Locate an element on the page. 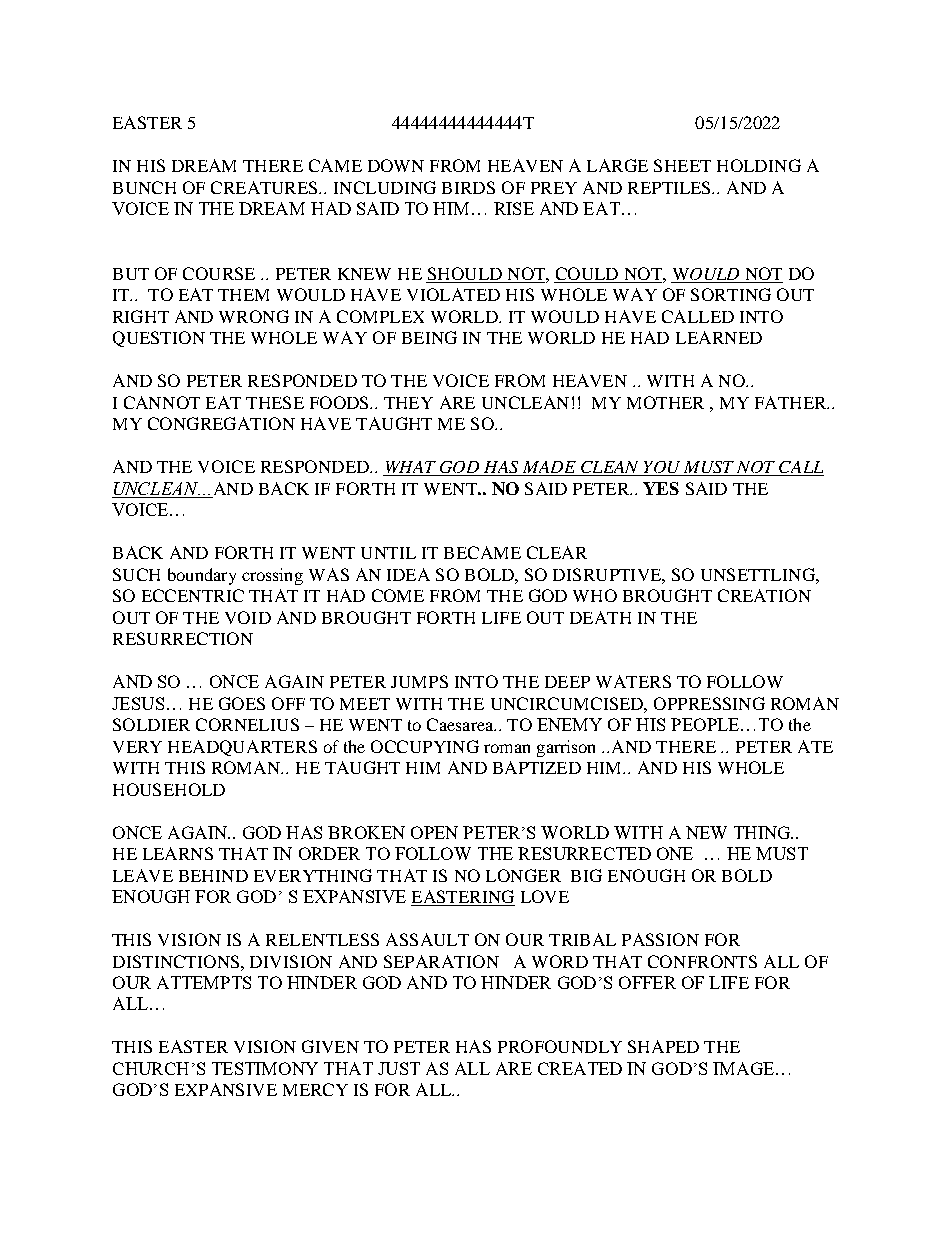 The image size is (952, 1233). THEY is located at coordinates (408, 403).
